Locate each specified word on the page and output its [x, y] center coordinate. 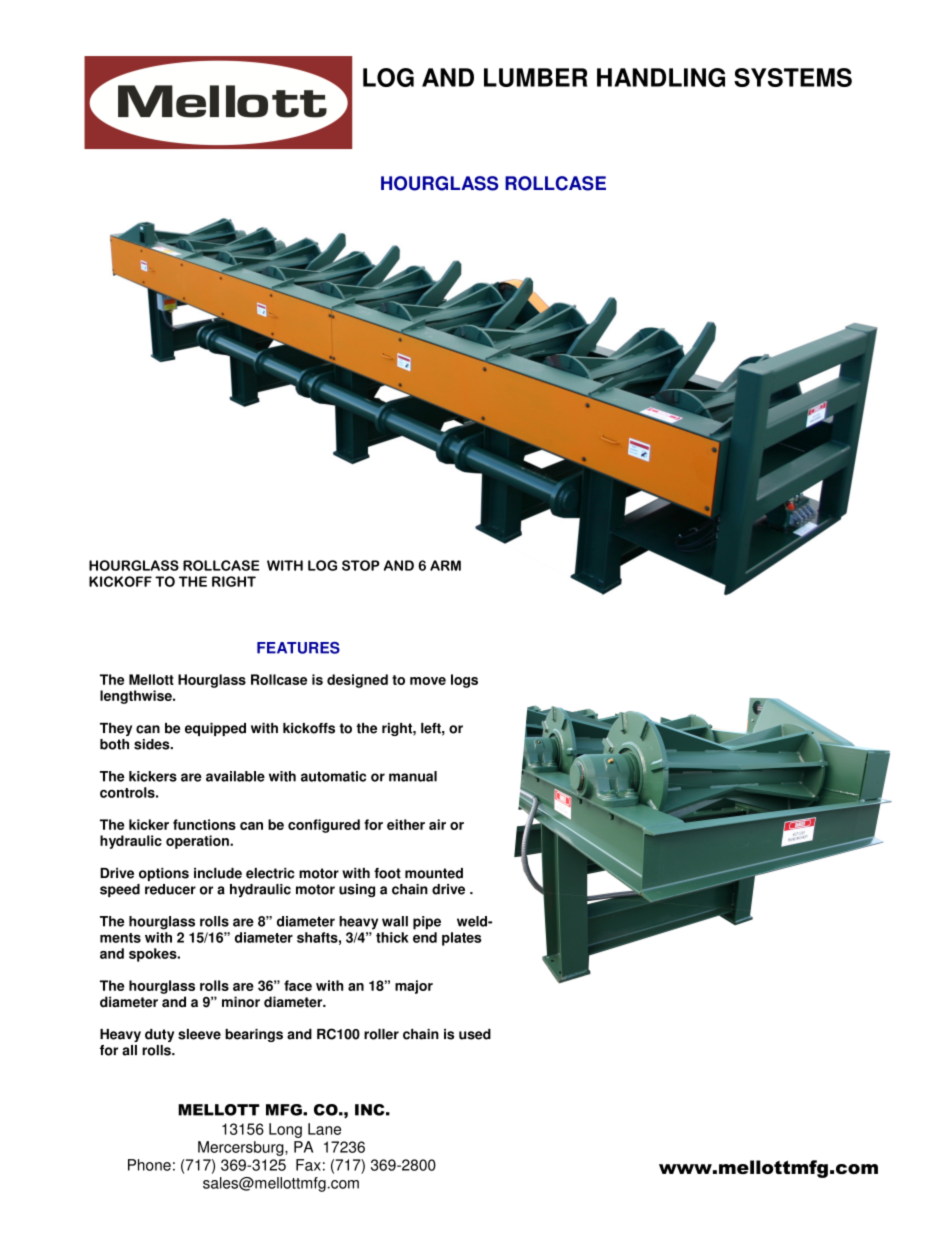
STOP [361, 565]
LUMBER [536, 77]
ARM [445, 565]
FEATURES [298, 648]
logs [464, 681]
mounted [434, 873]
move [428, 681]
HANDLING [661, 77]
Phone [149, 1165]
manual [413, 776]
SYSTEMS [793, 77]
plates [461, 939]
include [218, 873]
